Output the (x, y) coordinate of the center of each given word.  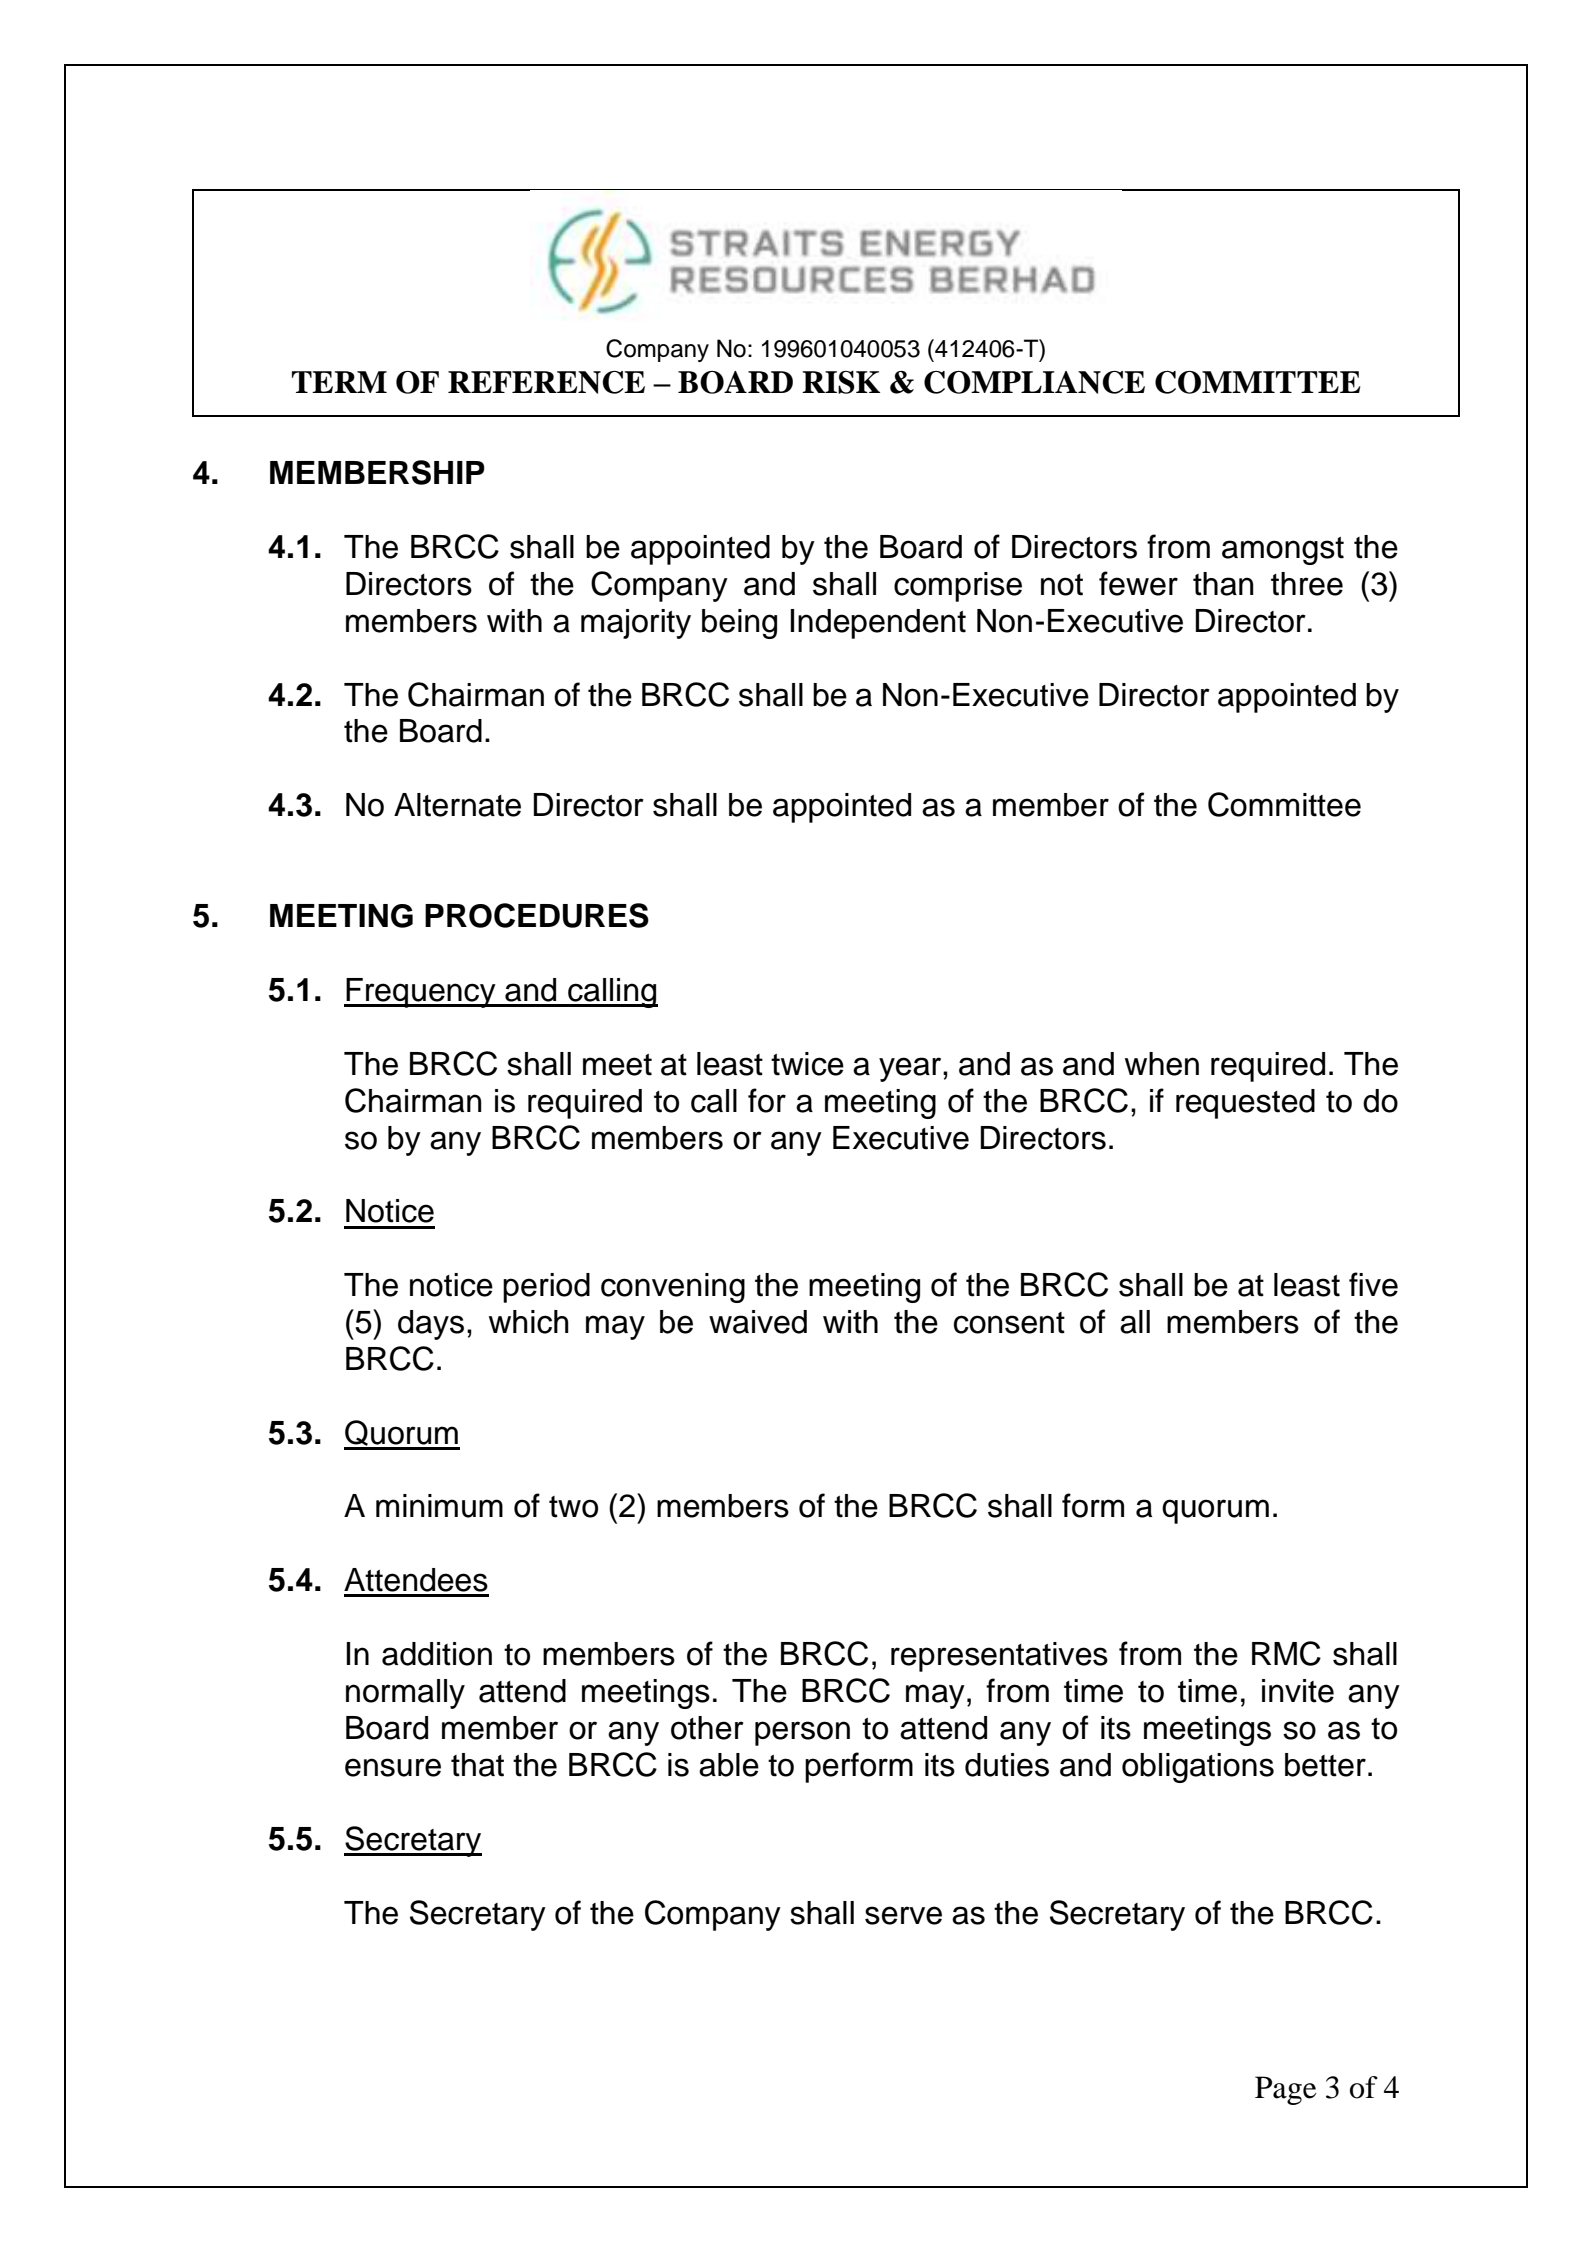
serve (903, 1915)
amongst (1283, 551)
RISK (841, 382)
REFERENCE (546, 382)
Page (1286, 2090)
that (477, 1765)
